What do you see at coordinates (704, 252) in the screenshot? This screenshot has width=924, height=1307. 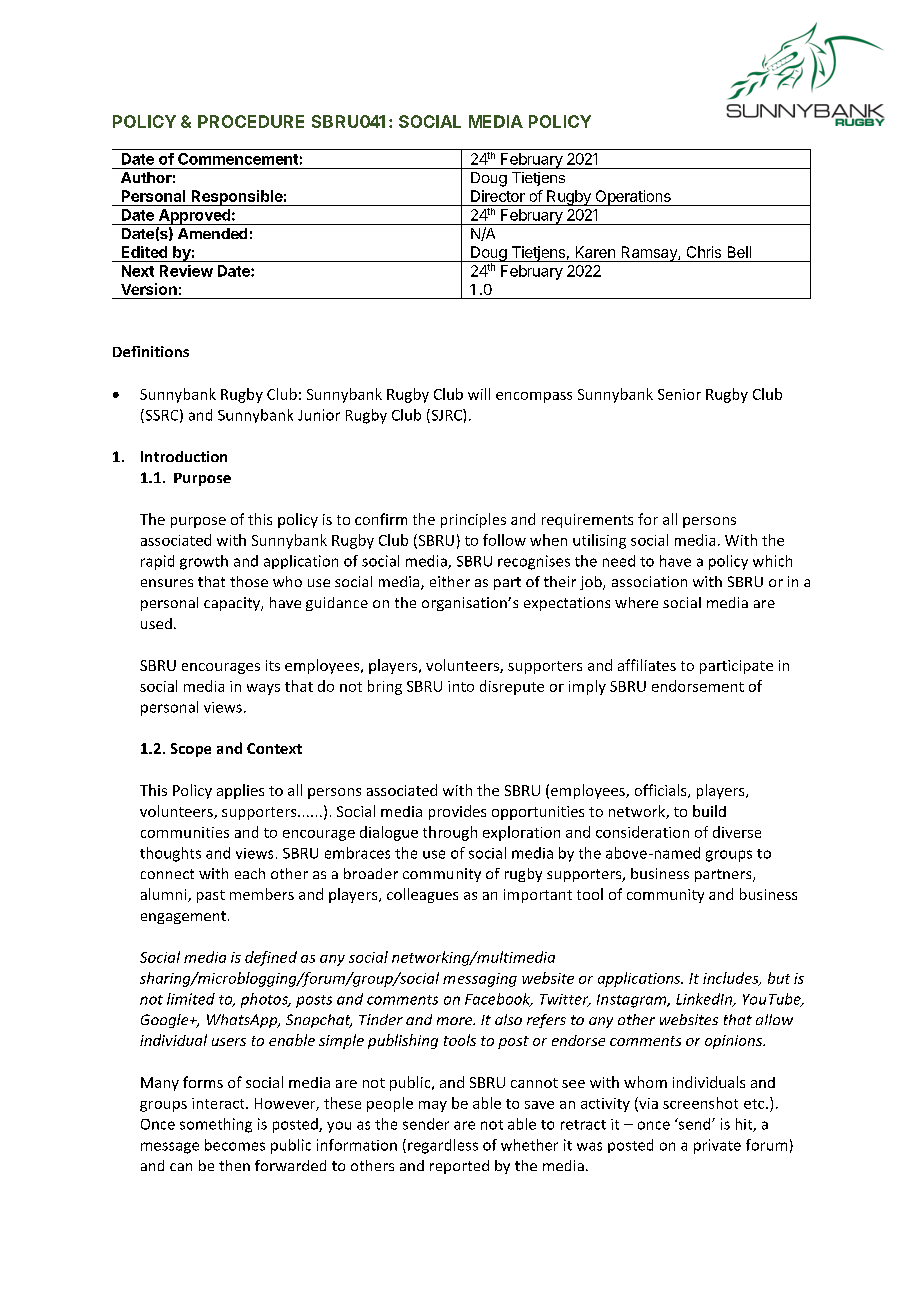 I see `Chris` at bounding box center [704, 252].
